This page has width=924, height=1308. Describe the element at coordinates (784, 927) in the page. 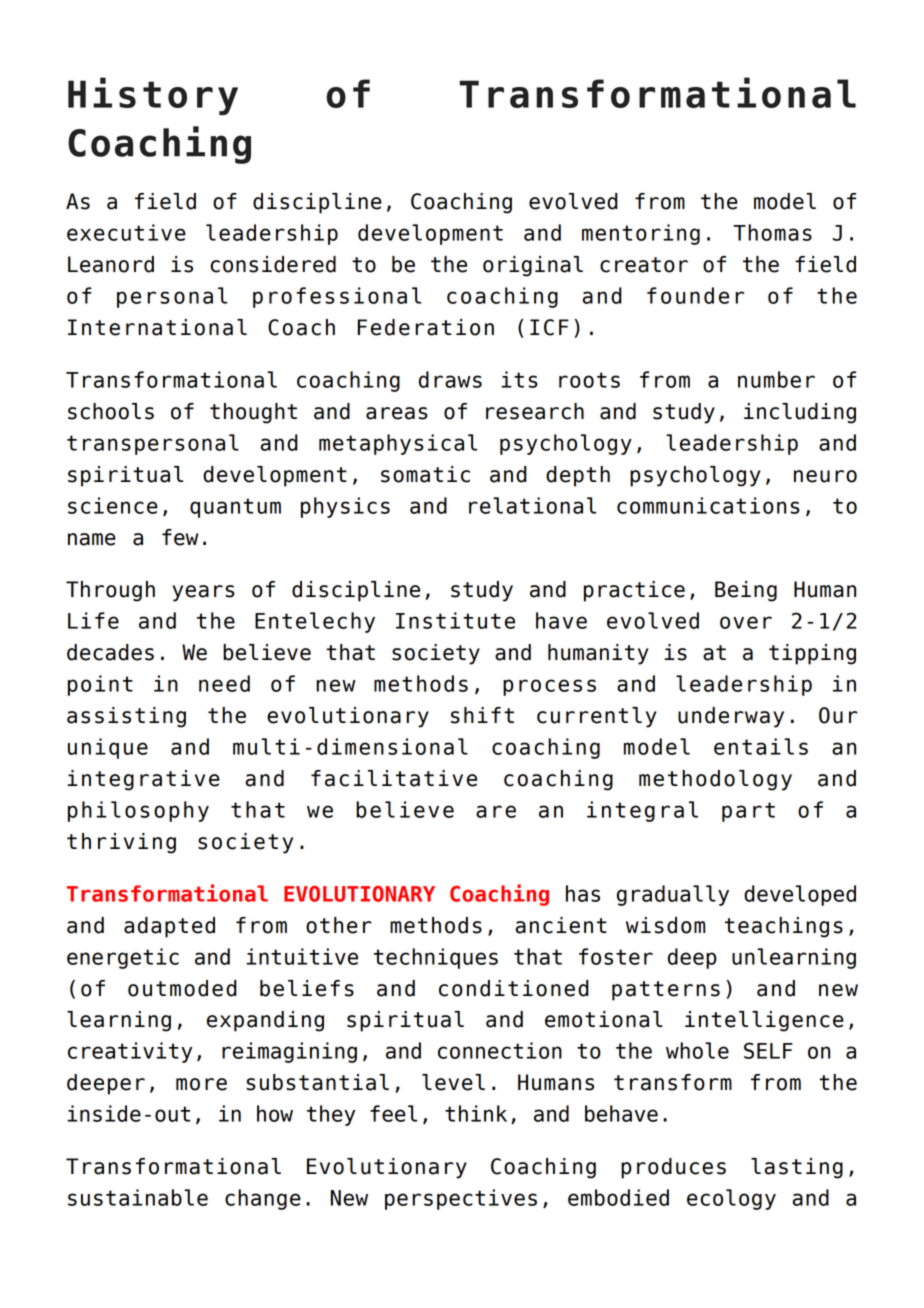

I see `teachings` at that location.
